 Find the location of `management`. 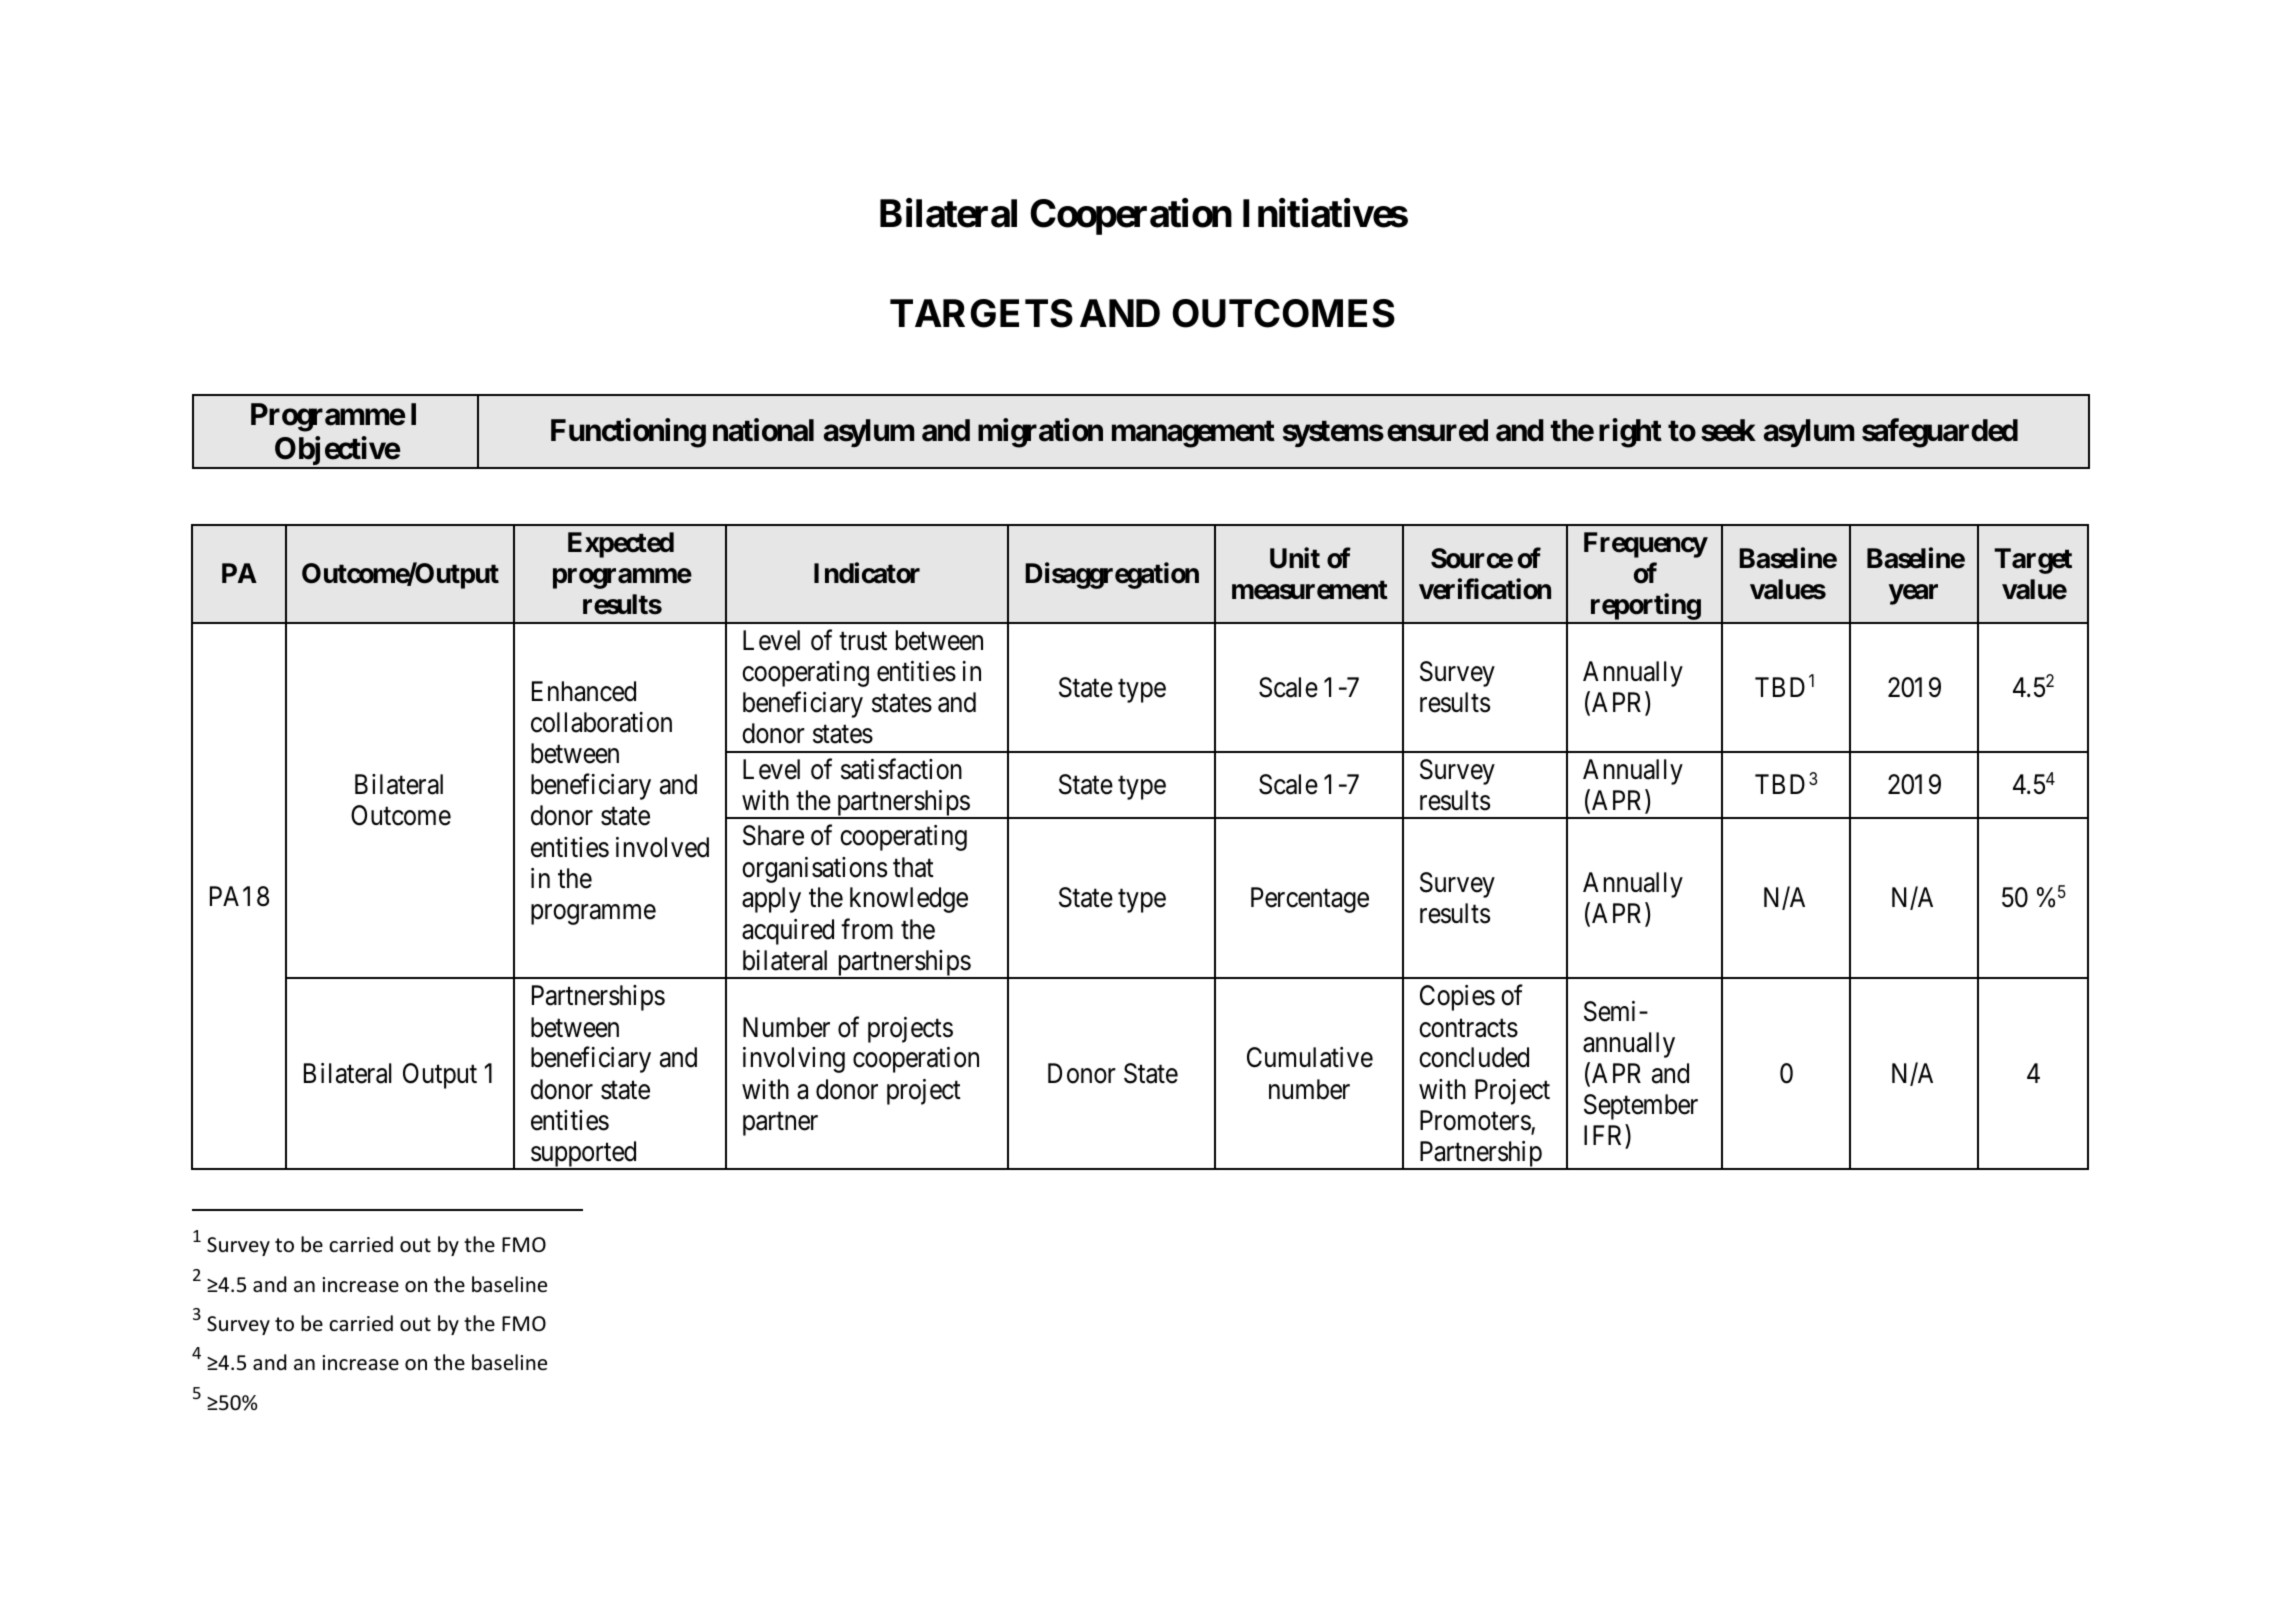

management is located at coordinates (1193, 434).
